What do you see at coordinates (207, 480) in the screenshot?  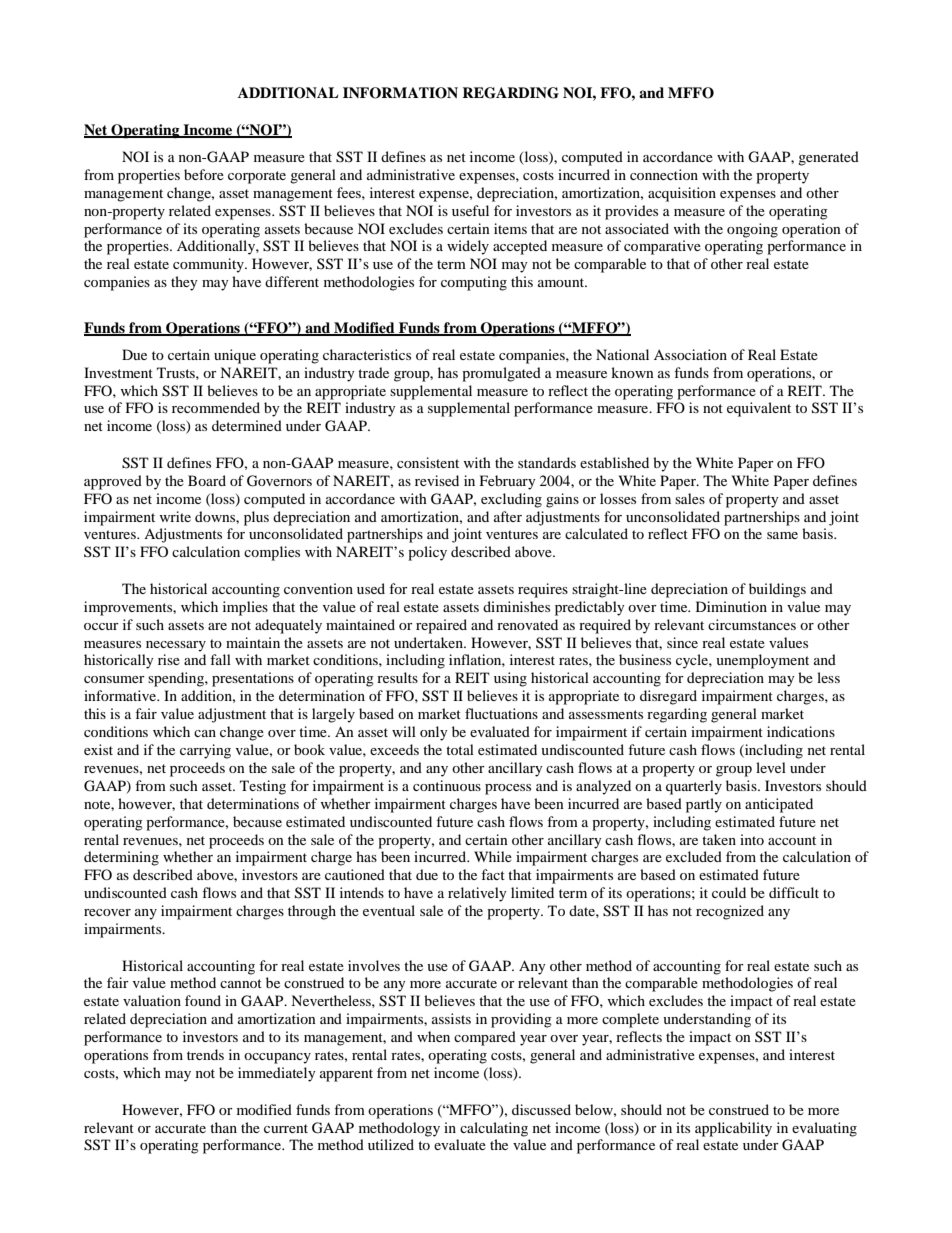 I see `Board` at bounding box center [207, 480].
